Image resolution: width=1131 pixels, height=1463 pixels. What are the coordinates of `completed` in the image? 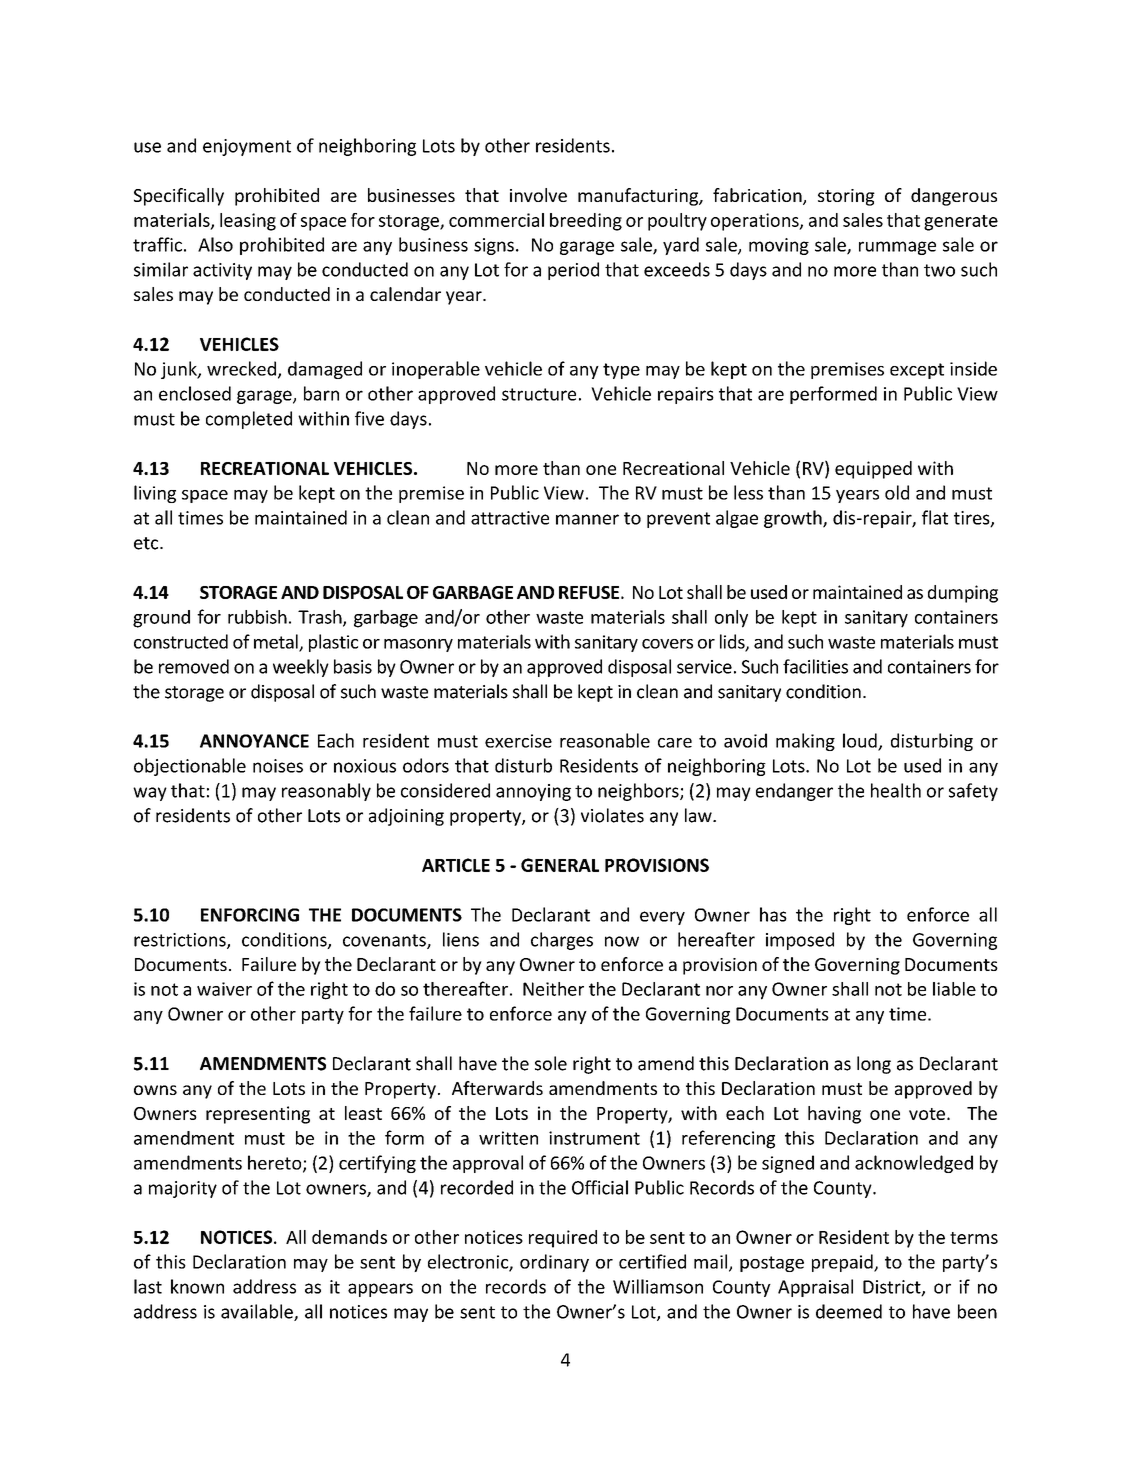 It's located at (249, 420).
